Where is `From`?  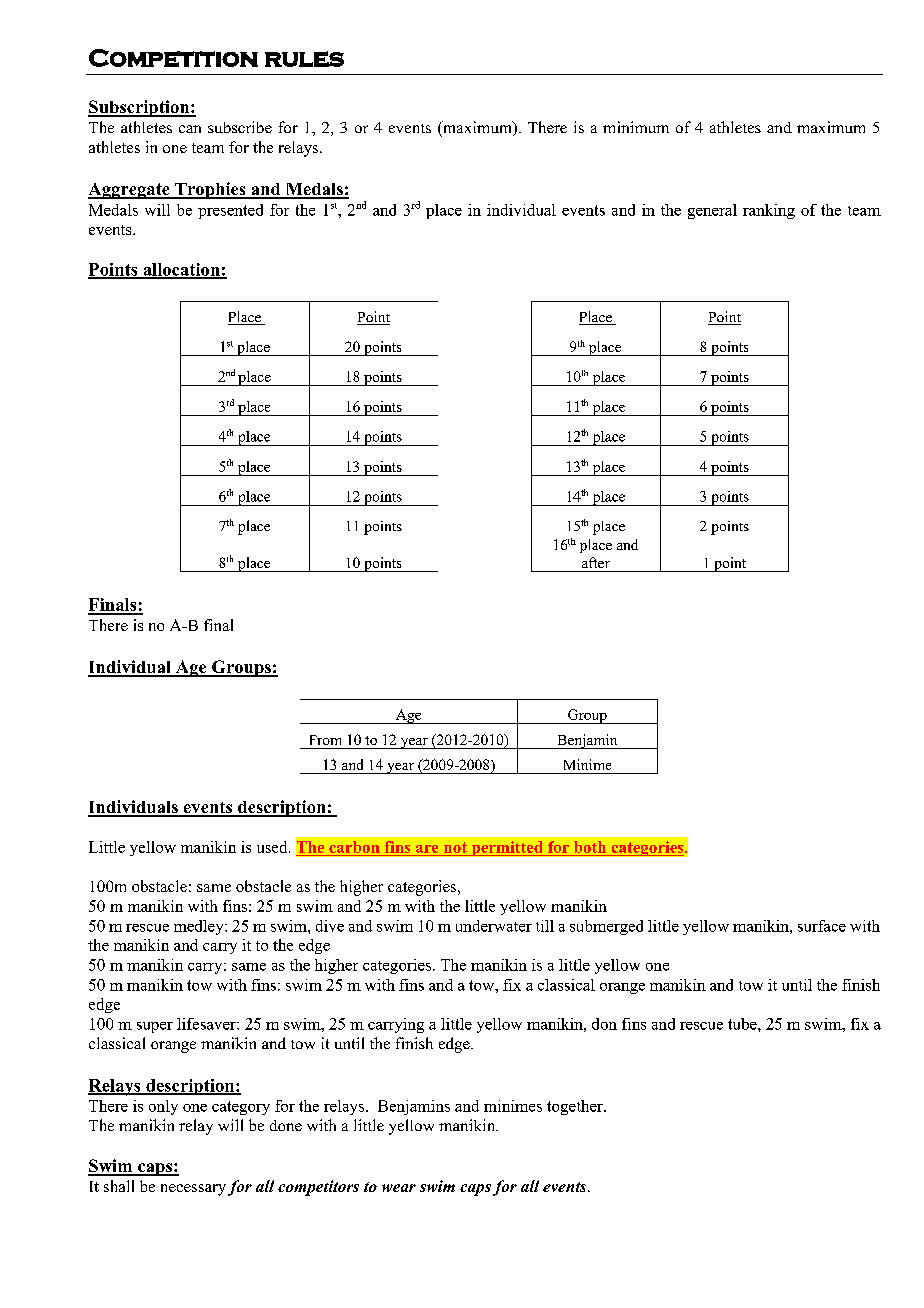 From is located at coordinates (325, 740).
